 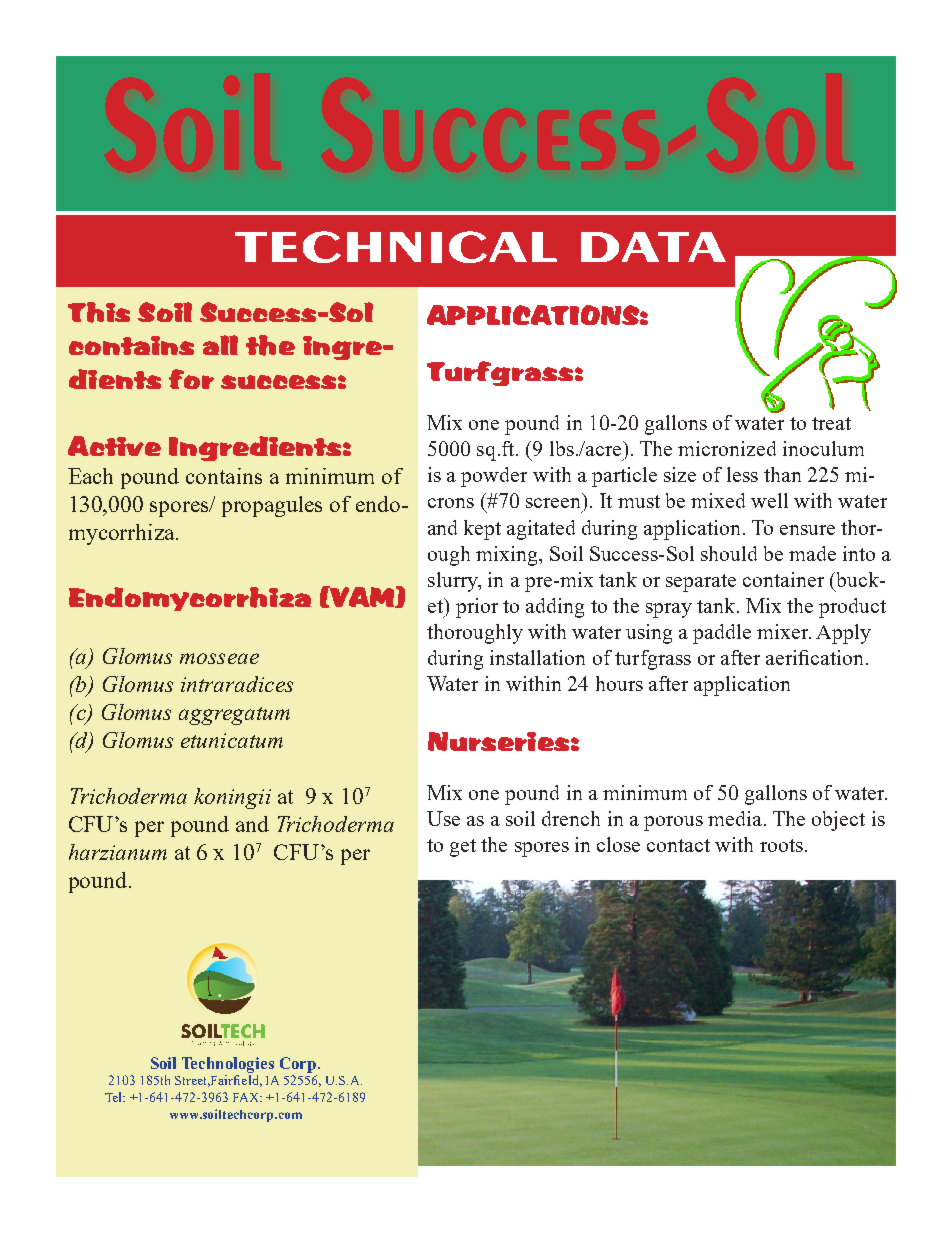 I want to click on kept, so click(x=482, y=530).
